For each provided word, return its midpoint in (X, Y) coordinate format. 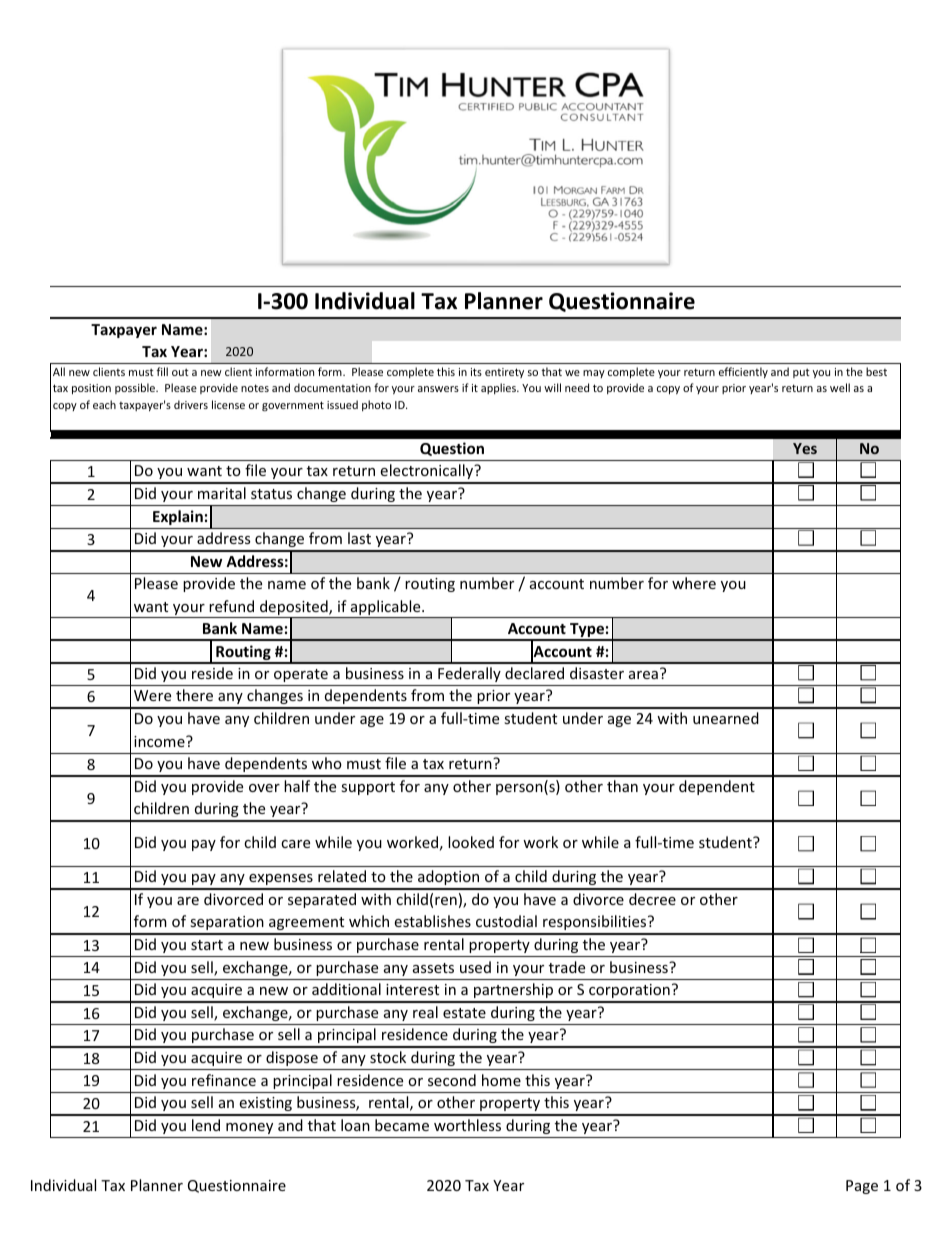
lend (206, 1125)
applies (499, 388)
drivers (191, 404)
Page (862, 1187)
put (801, 373)
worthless (467, 1125)
